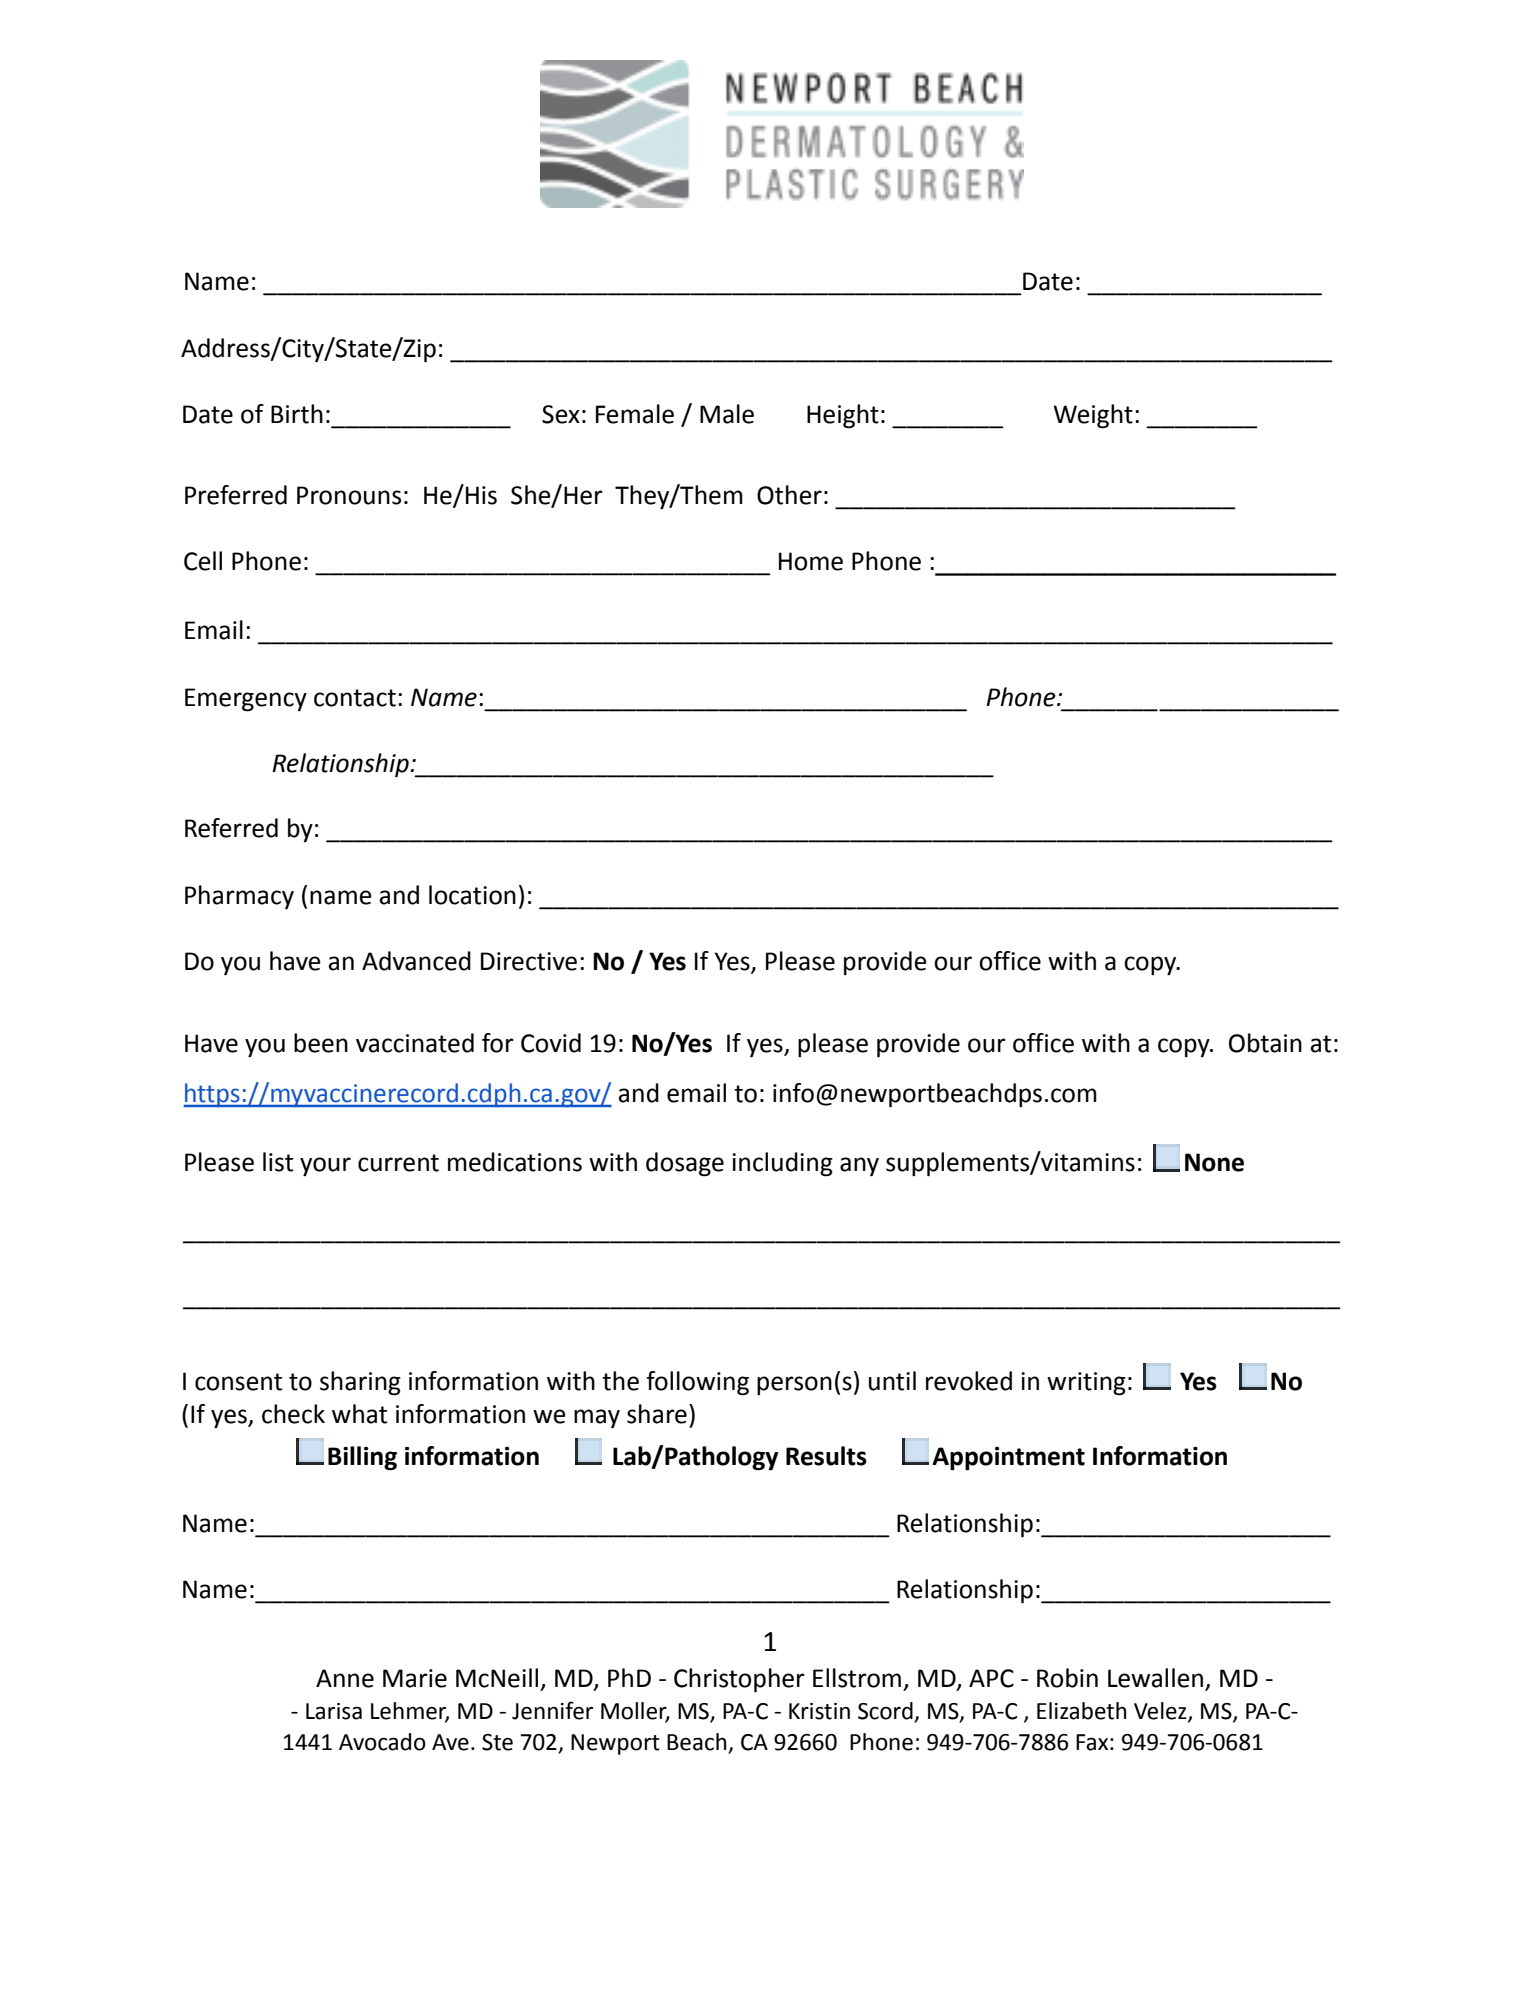 Image resolution: width=1540 pixels, height=1993 pixels. What do you see at coordinates (321, 1043) in the screenshot?
I see `been` at bounding box center [321, 1043].
